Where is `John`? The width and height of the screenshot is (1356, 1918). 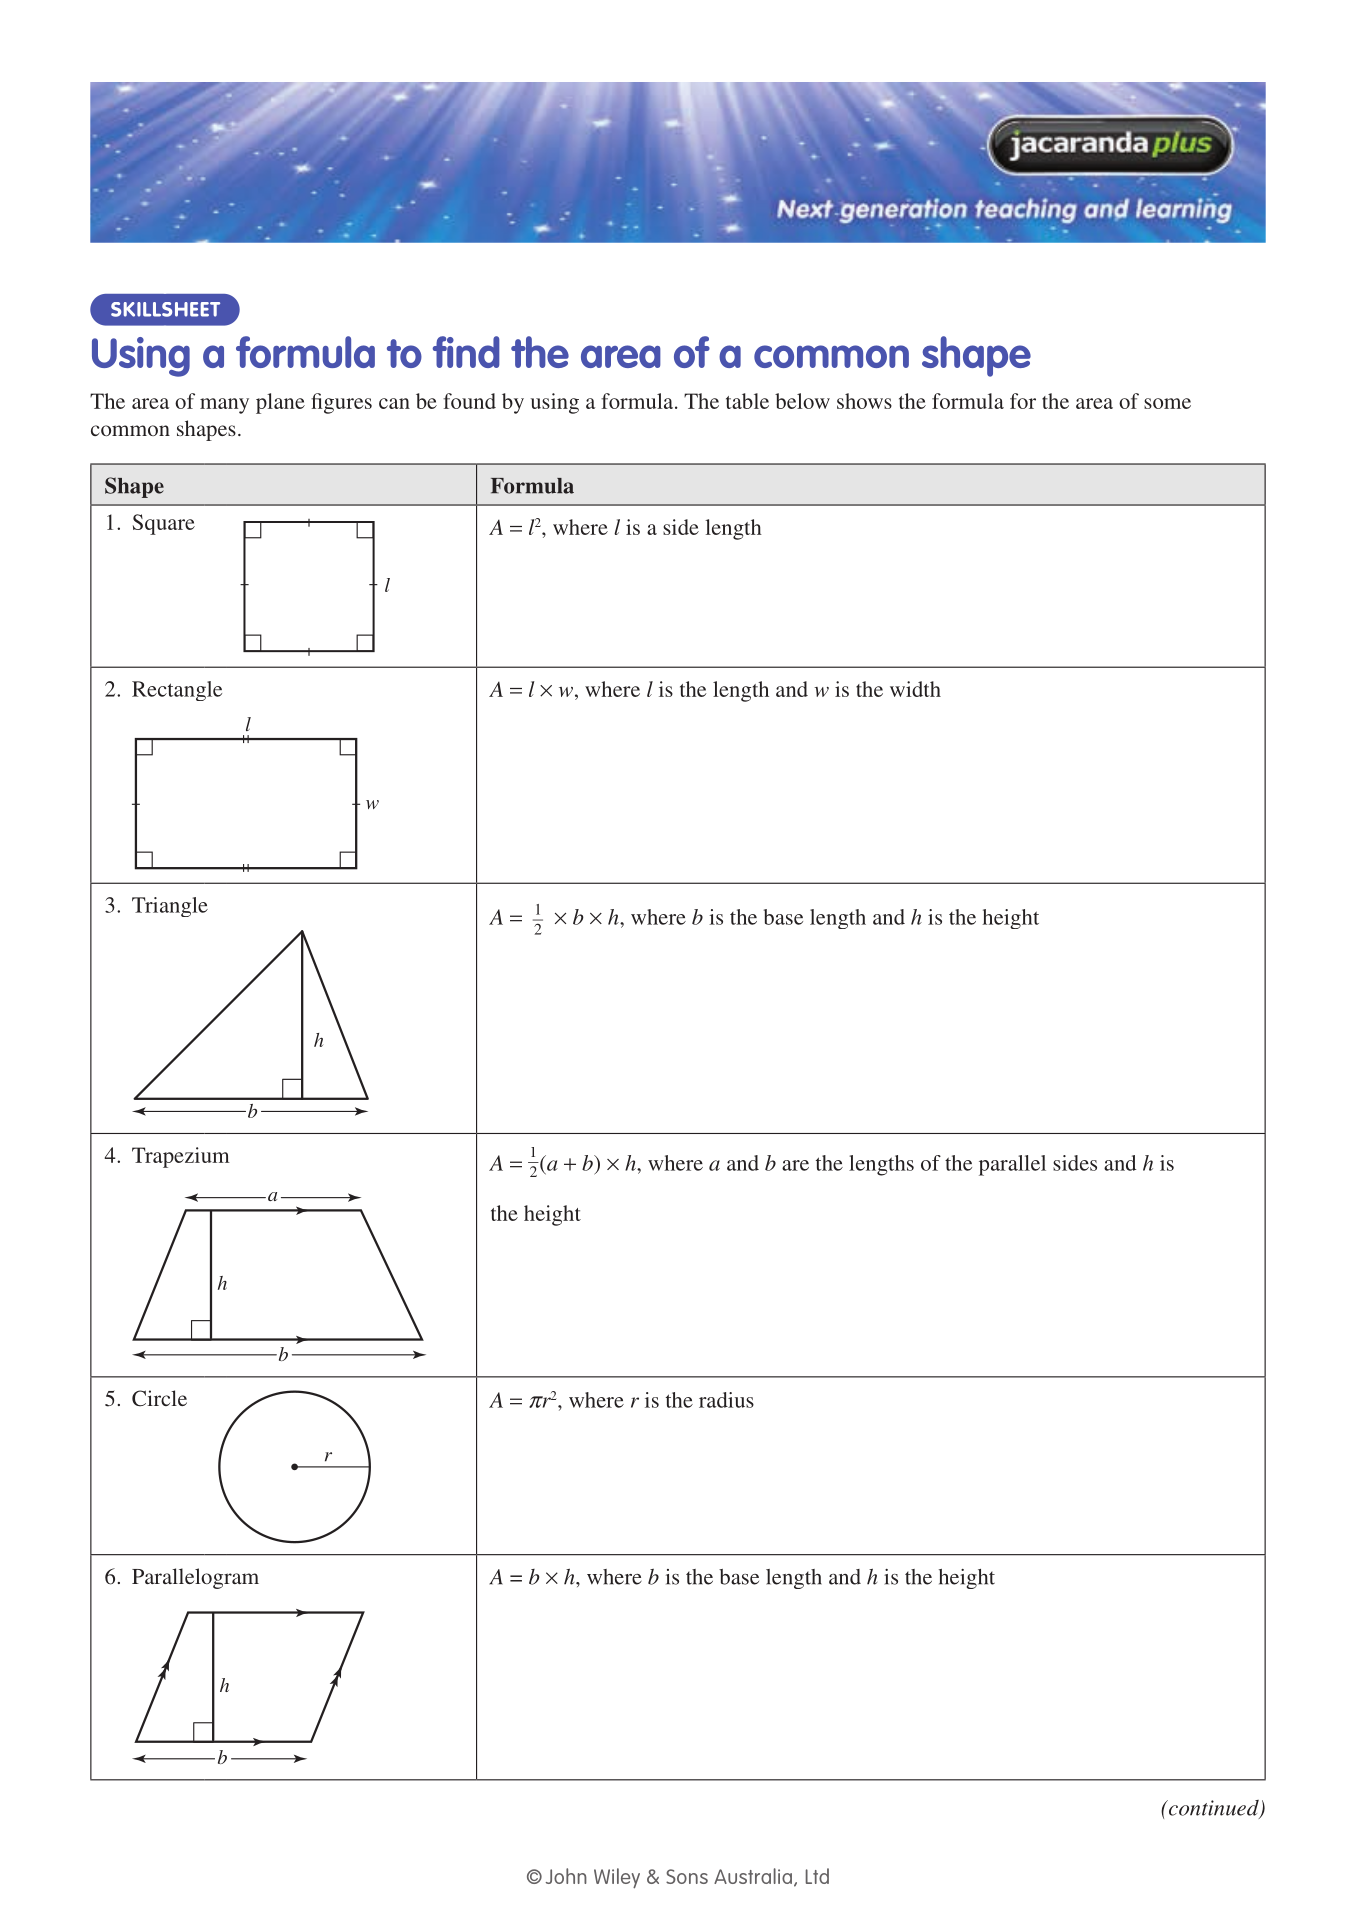 John is located at coordinates (566, 1876).
